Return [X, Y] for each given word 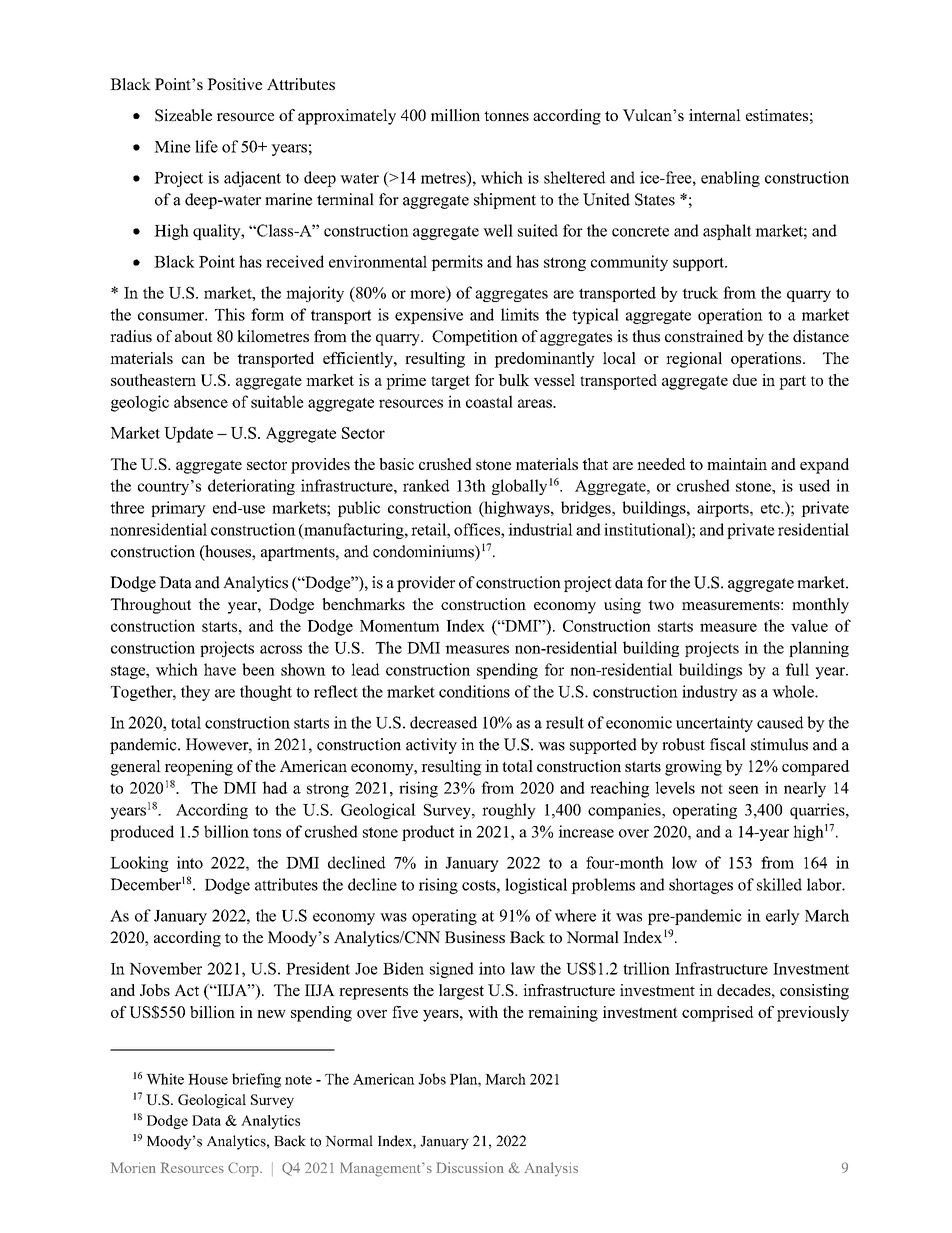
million [455, 115]
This [230, 314]
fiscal [728, 744]
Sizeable [183, 115]
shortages [701, 886]
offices [478, 530]
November [165, 968]
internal [715, 115]
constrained [704, 336]
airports [724, 509]
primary [178, 509]
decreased [443, 722]
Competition [475, 338]
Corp [244, 1169]
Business [475, 937]
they [195, 693]
